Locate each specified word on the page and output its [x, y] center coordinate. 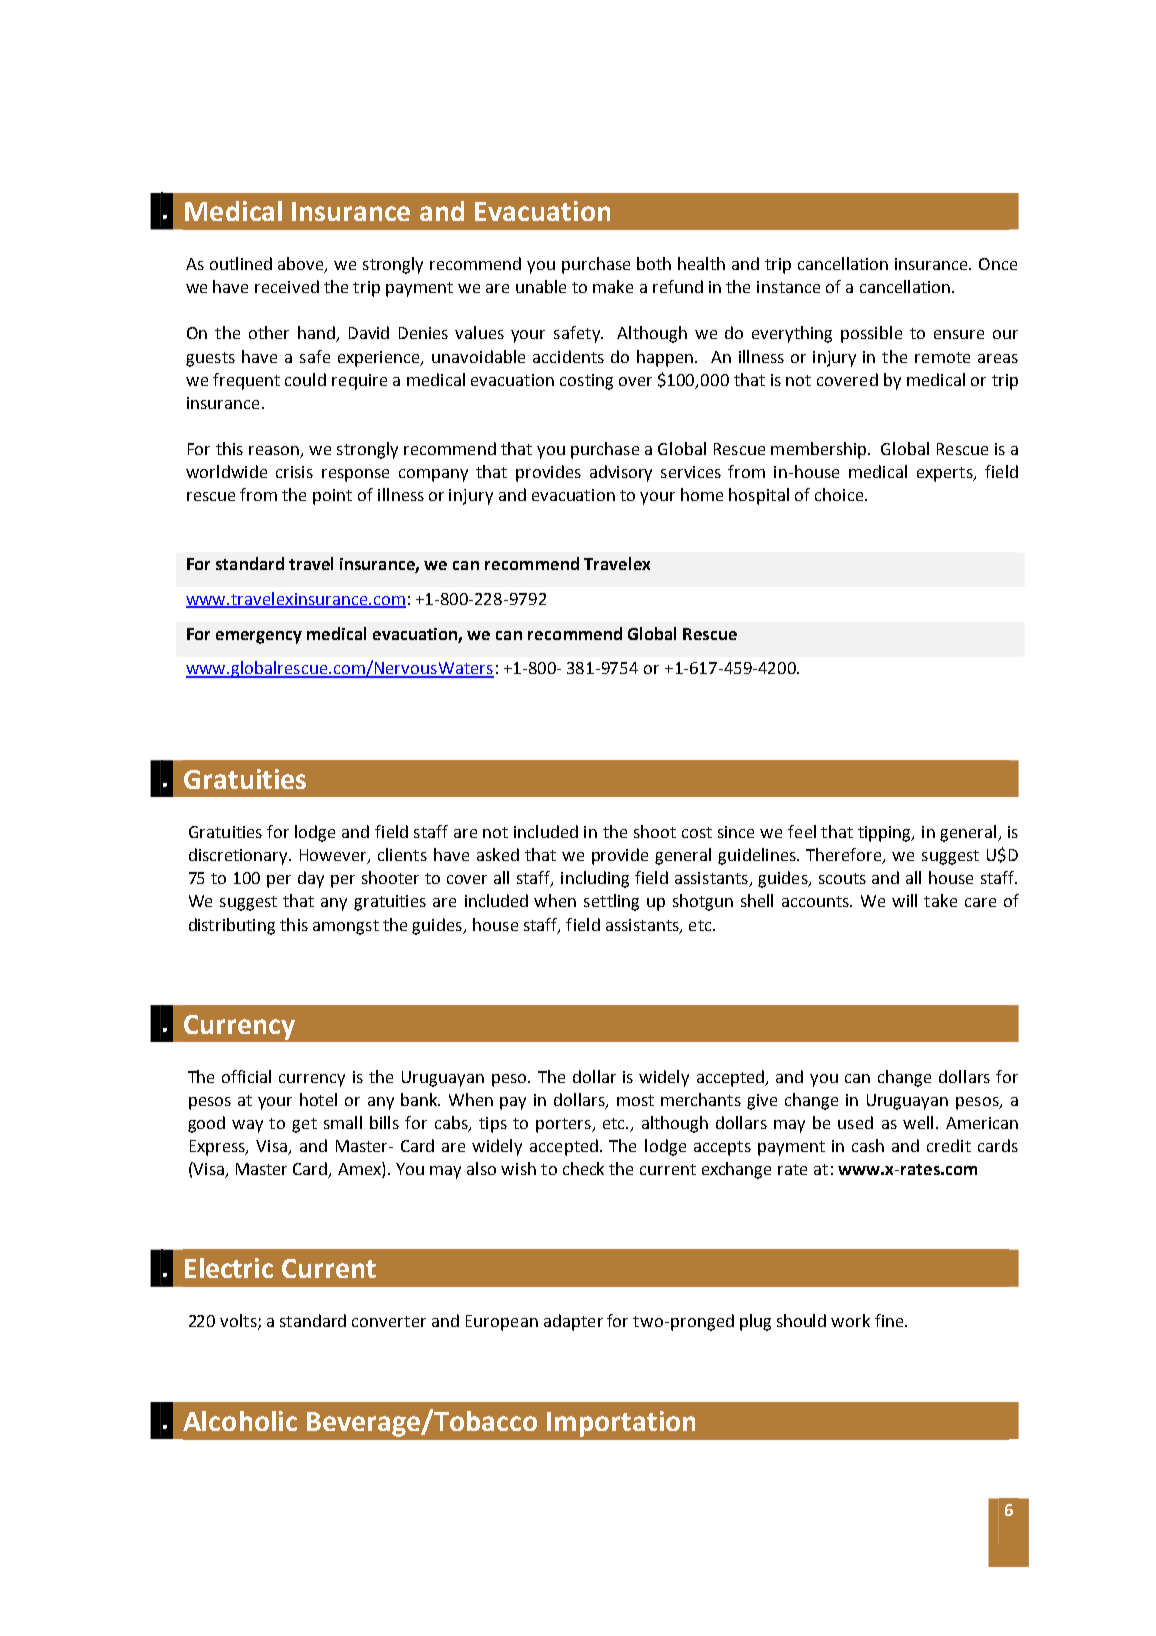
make [613, 286]
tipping [886, 834]
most [635, 1100]
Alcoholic [240, 1421]
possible [871, 334]
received [287, 286]
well [918, 1122]
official [246, 1076]
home [702, 494]
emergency [259, 637]
